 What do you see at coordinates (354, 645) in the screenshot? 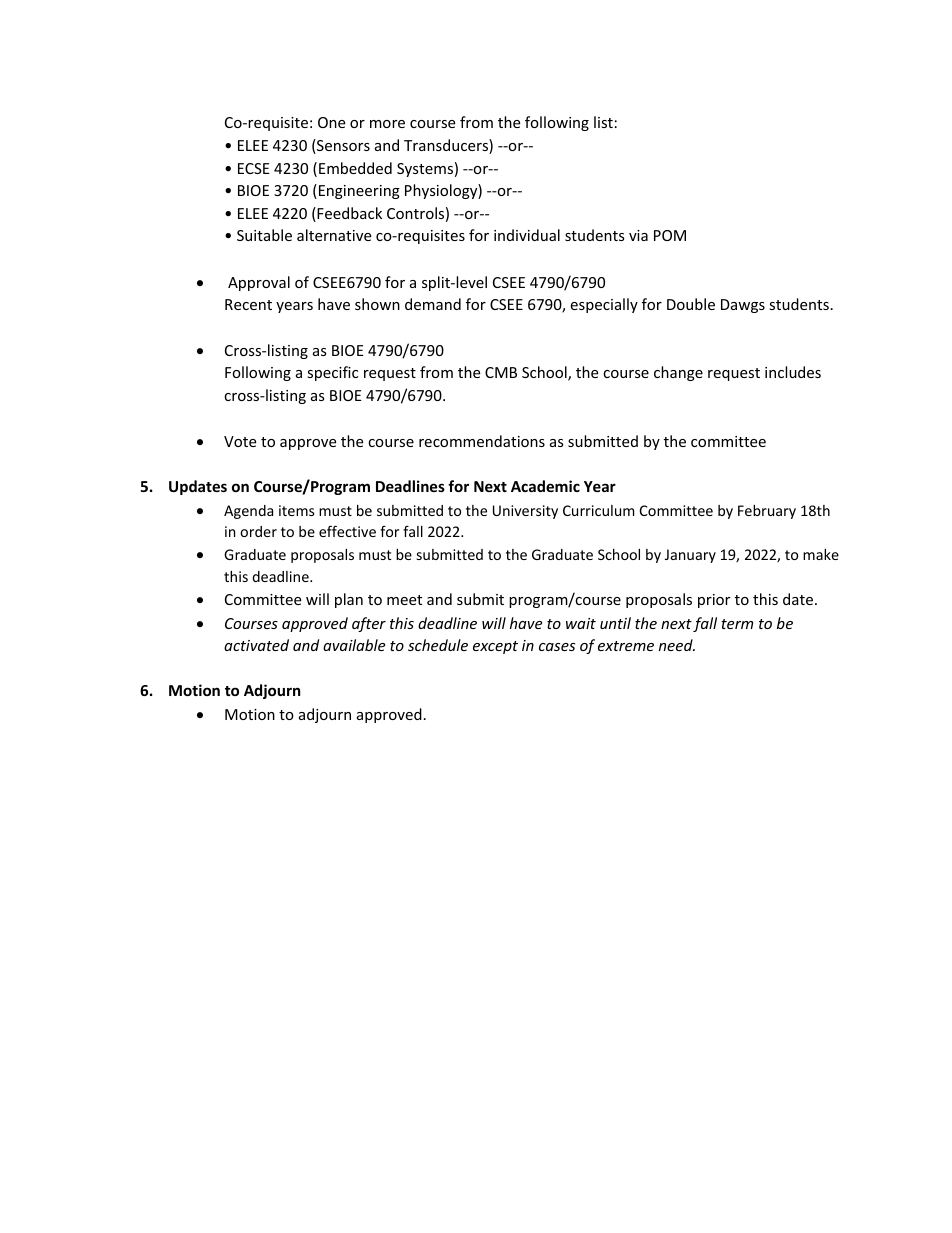
I see `available` at bounding box center [354, 645].
